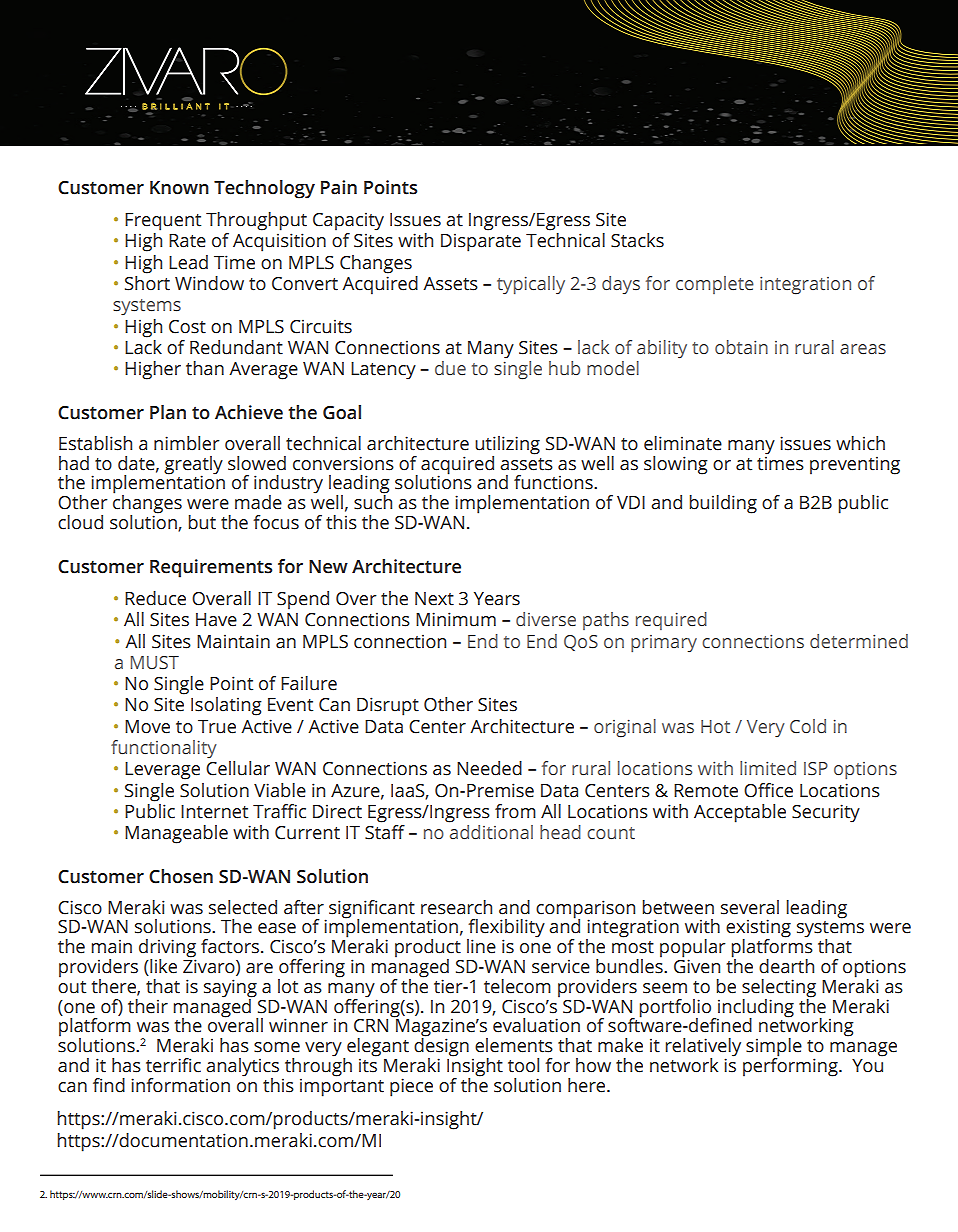  I want to click on MUST, so click(155, 662).
